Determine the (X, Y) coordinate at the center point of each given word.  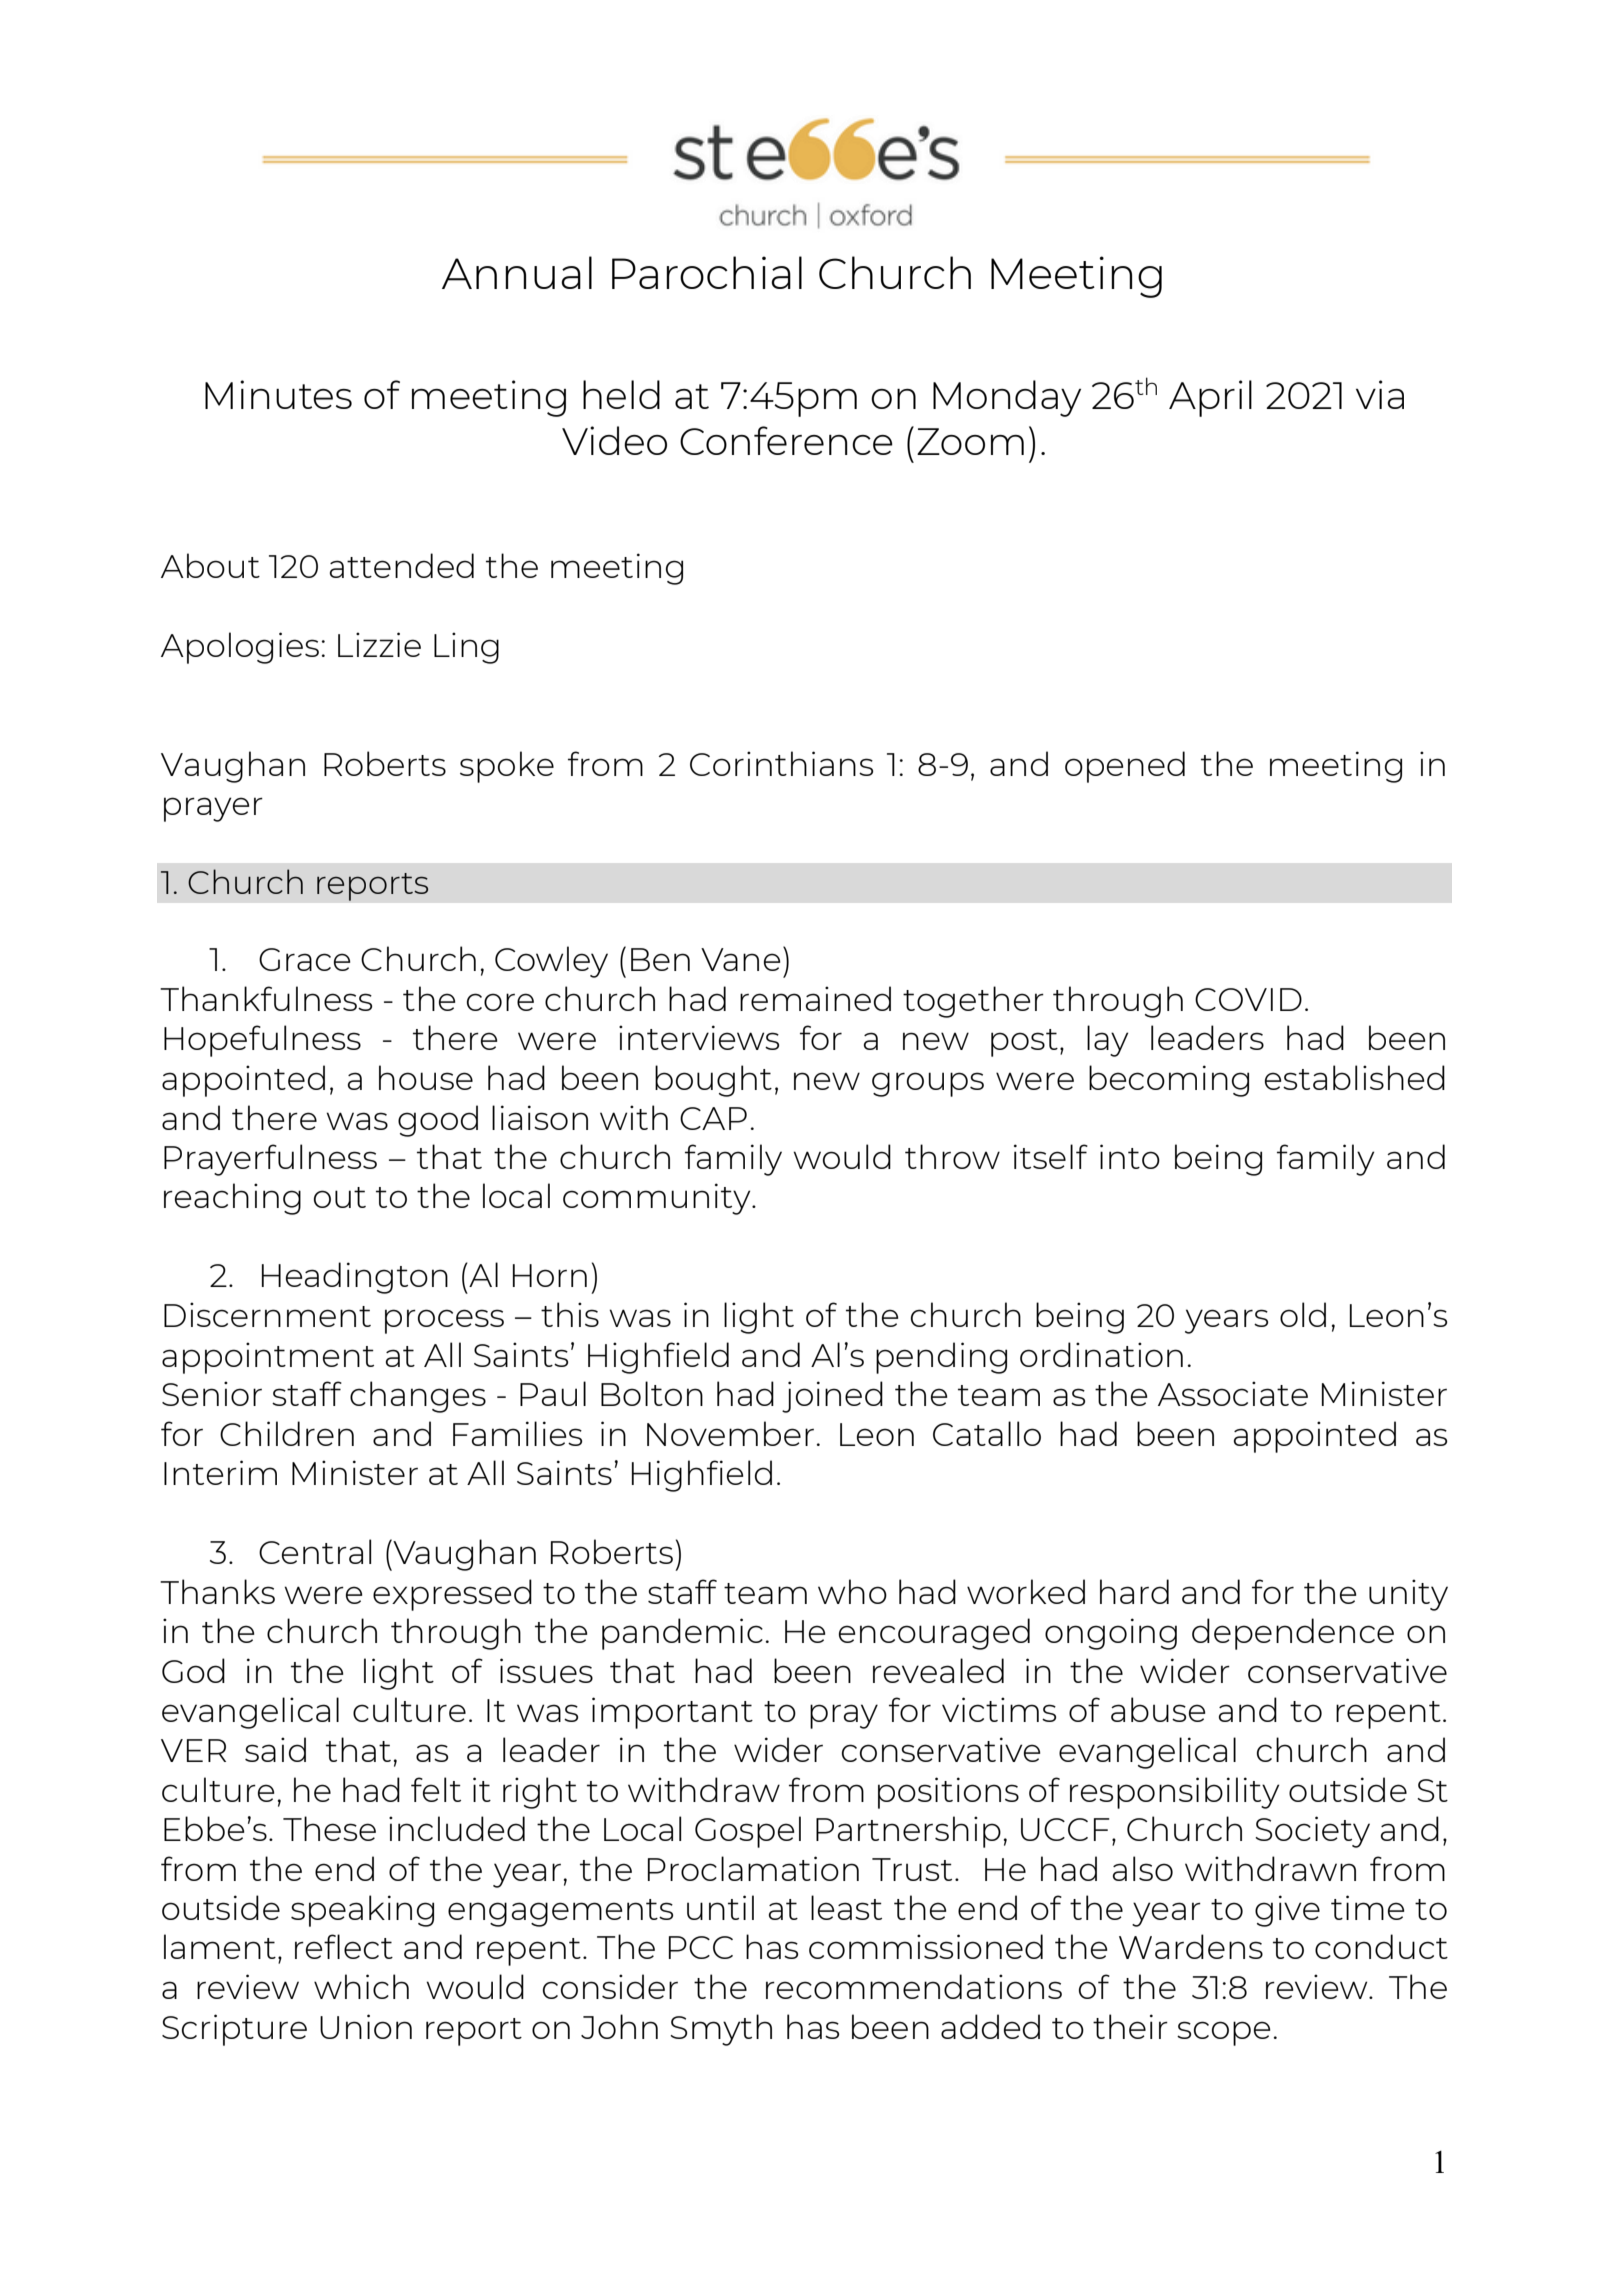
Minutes (278, 394)
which (361, 1986)
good (438, 1121)
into (1130, 1156)
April (1210, 398)
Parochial (707, 272)
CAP (713, 1118)
